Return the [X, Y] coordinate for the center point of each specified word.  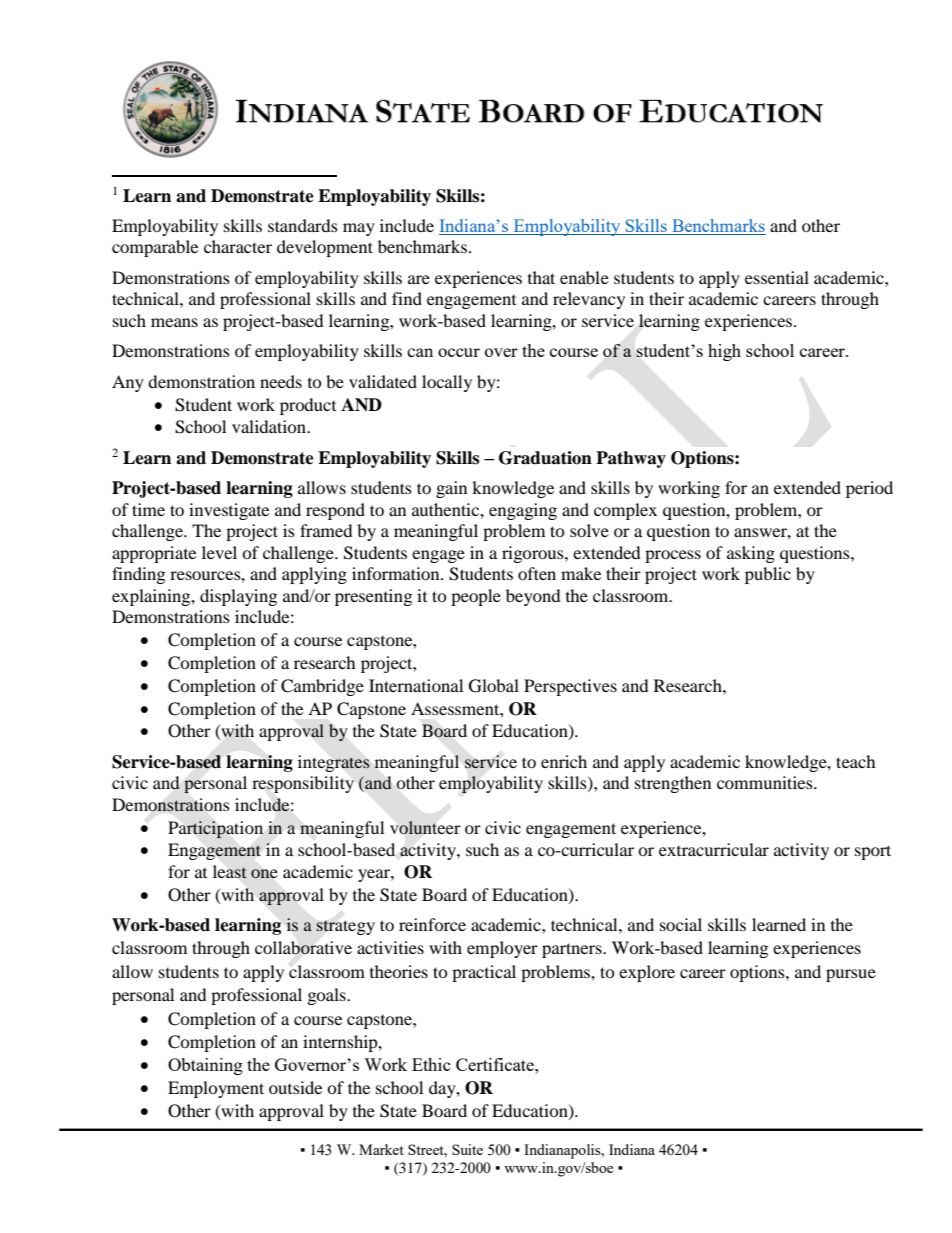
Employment [216, 1089]
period [869, 489]
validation [270, 426]
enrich [564, 761]
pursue [851, 975]
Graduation [545, 458]
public [768, 575]
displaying [238, 597]
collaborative [303, 948]
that [541, 277]
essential [777, 277]
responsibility [303, 784]
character [238, 246]
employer [502, 949]
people [476, 597]
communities [766, 782]
